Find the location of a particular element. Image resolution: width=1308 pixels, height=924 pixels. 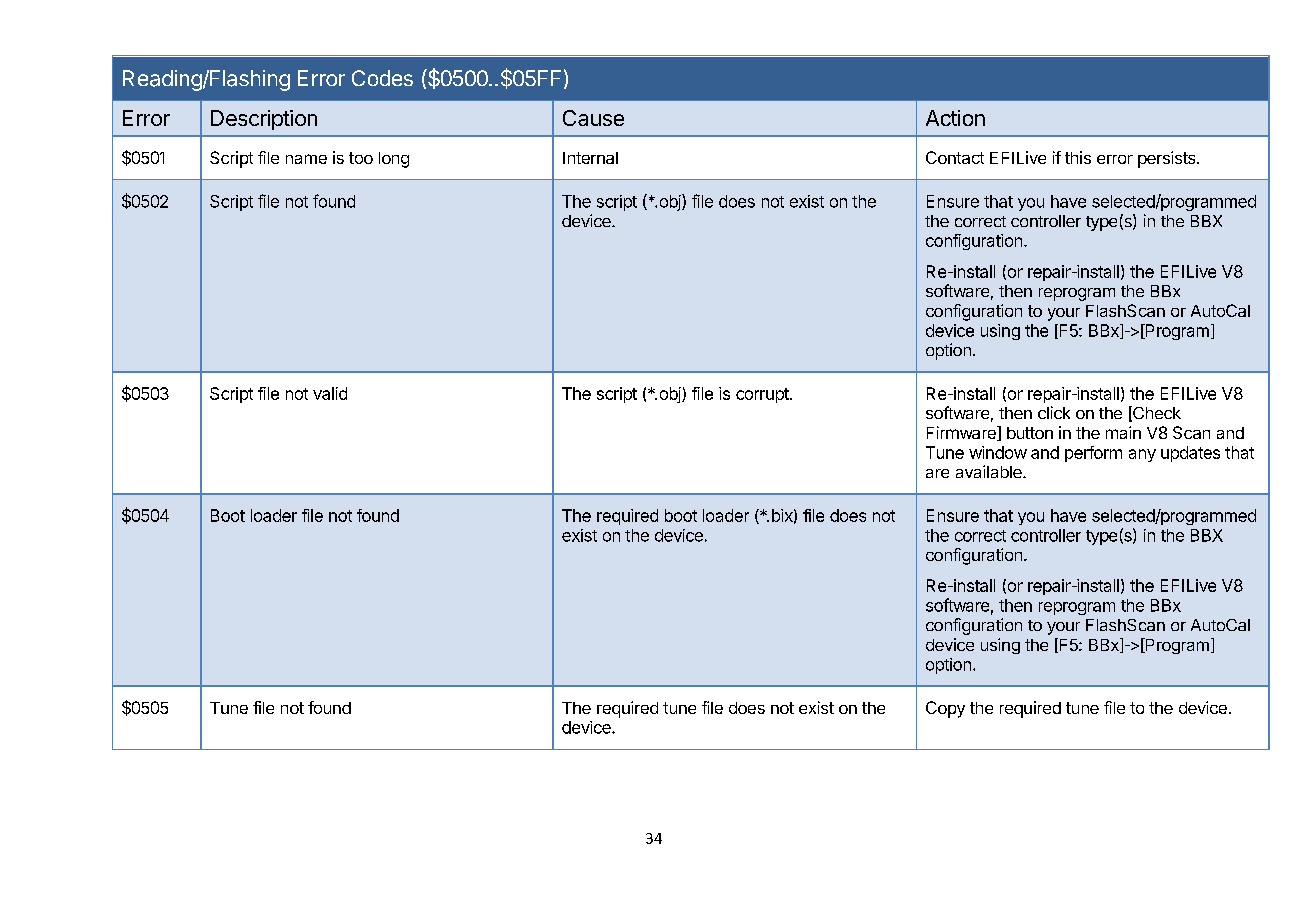

Cause is located at coordinates (593, 118).
